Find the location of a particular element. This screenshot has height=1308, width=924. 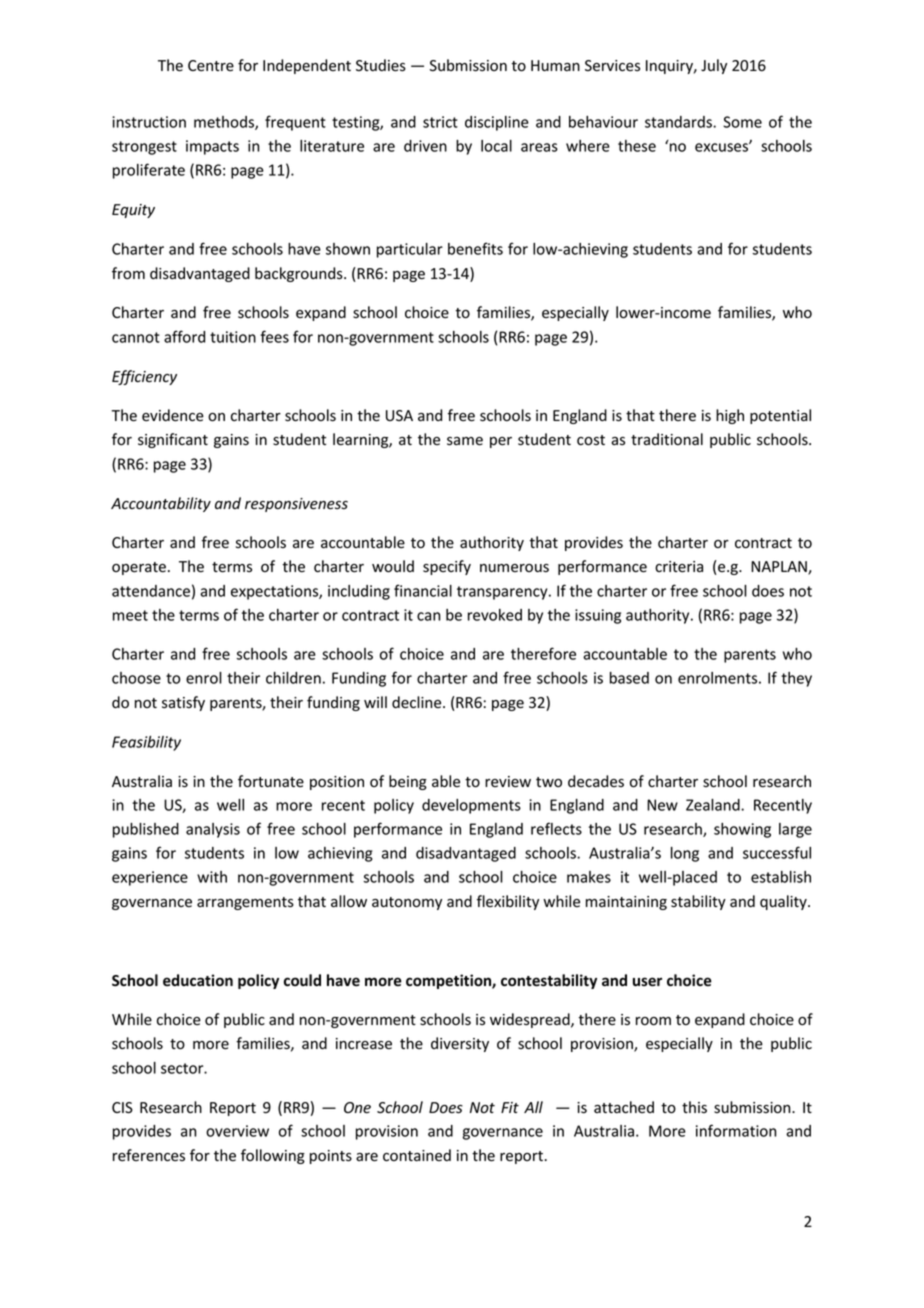

July is located at coordinates (714, 66).
